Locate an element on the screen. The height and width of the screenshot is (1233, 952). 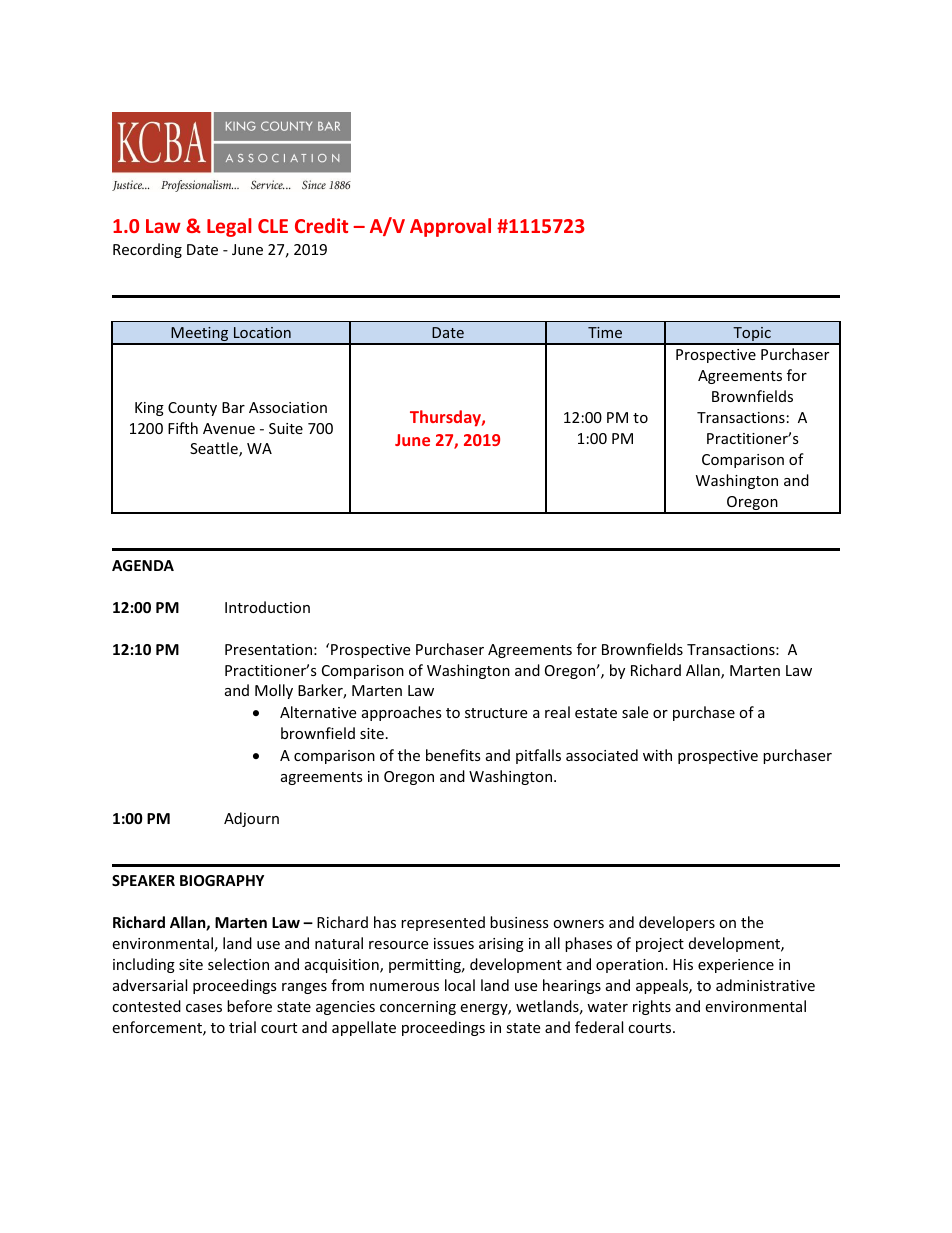
cases is located at coordinates (204, 1008).
